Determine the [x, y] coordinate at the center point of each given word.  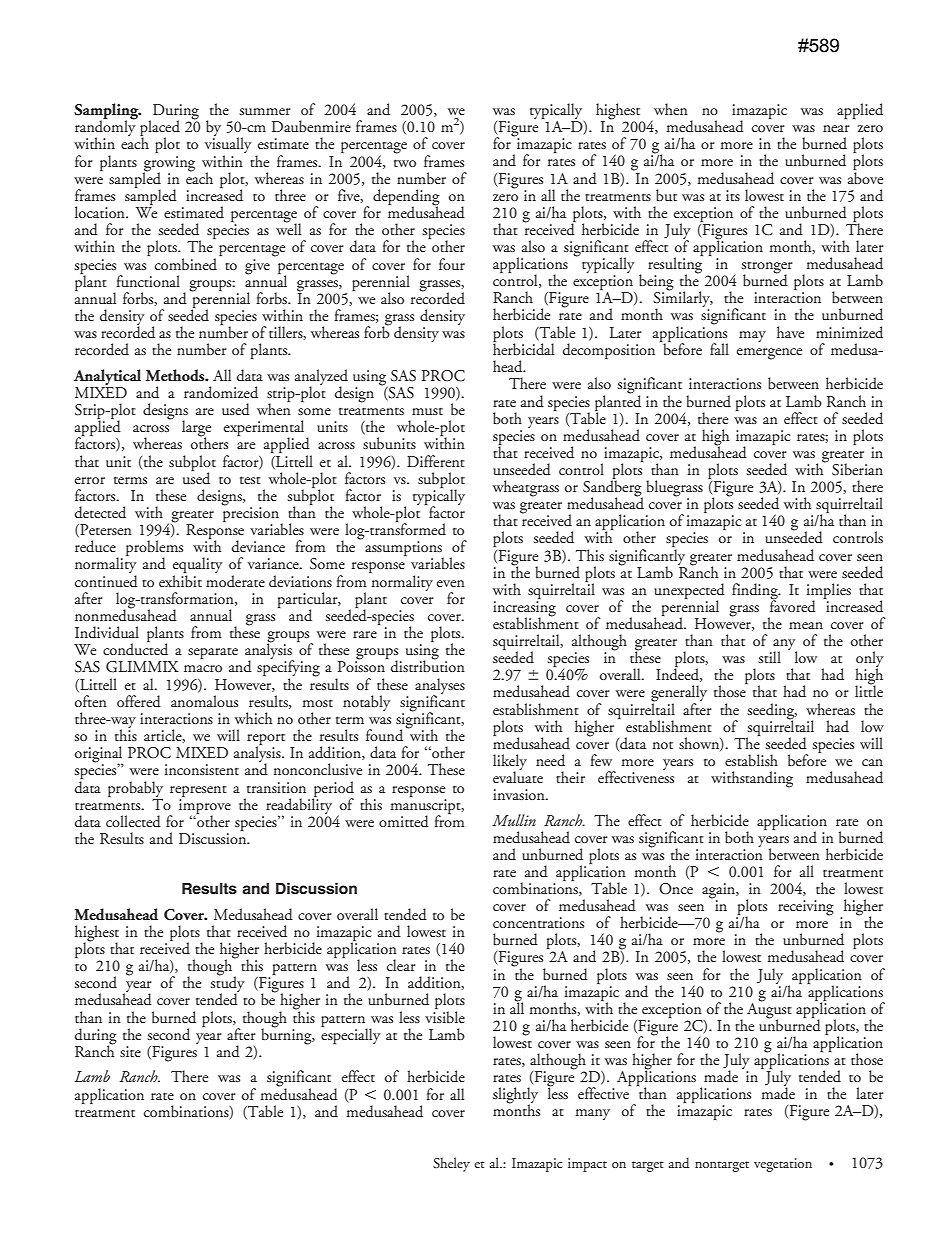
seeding [772, 712]
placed [160, 129]
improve [205, 806]
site [130, 1051]
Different [436, 461]
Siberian [857, 469]
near [836, 128]
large [196, 429]
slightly [515, 1096]
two [405, 163]
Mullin [514, 820]
